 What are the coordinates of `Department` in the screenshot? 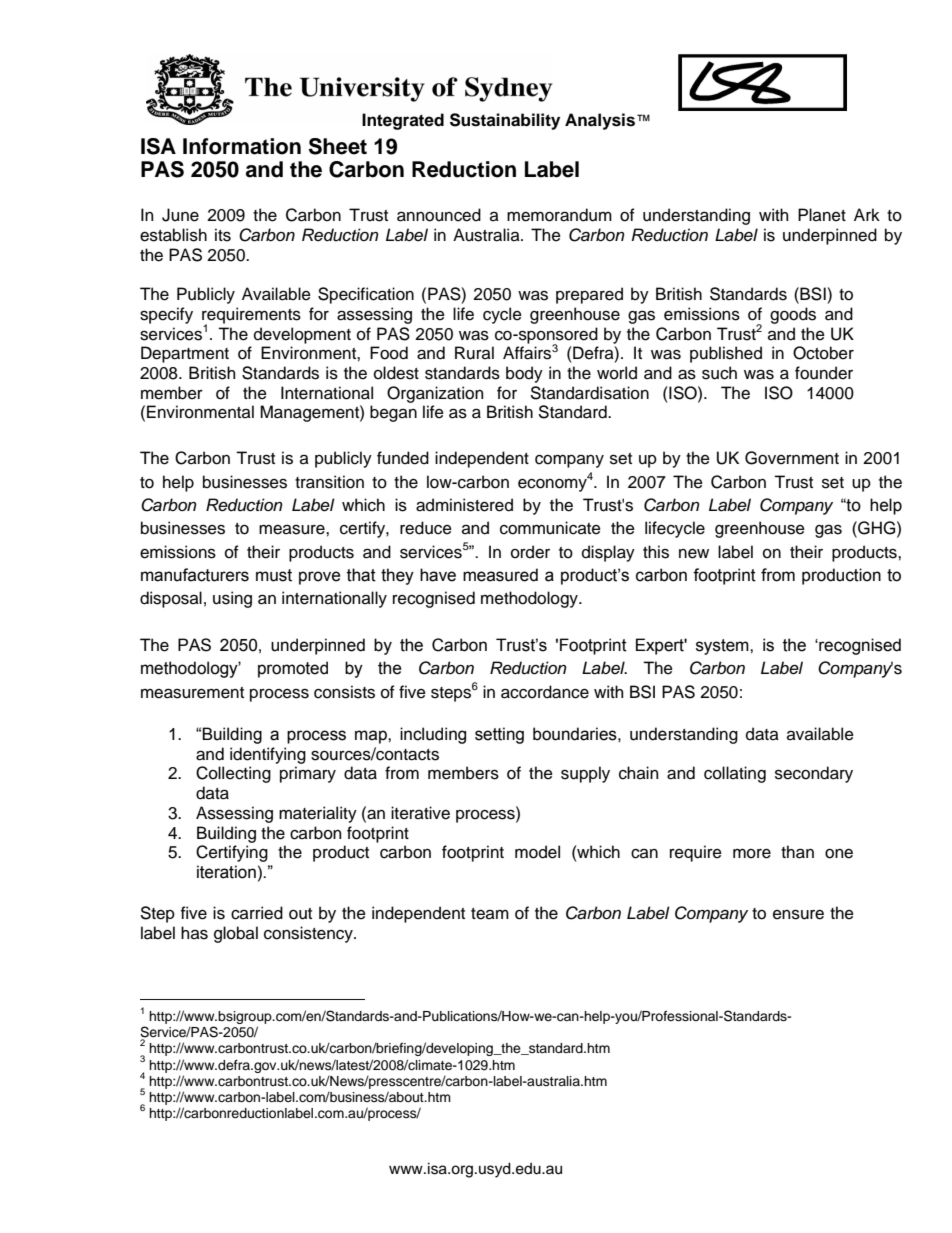 It's located at (185, 354).
